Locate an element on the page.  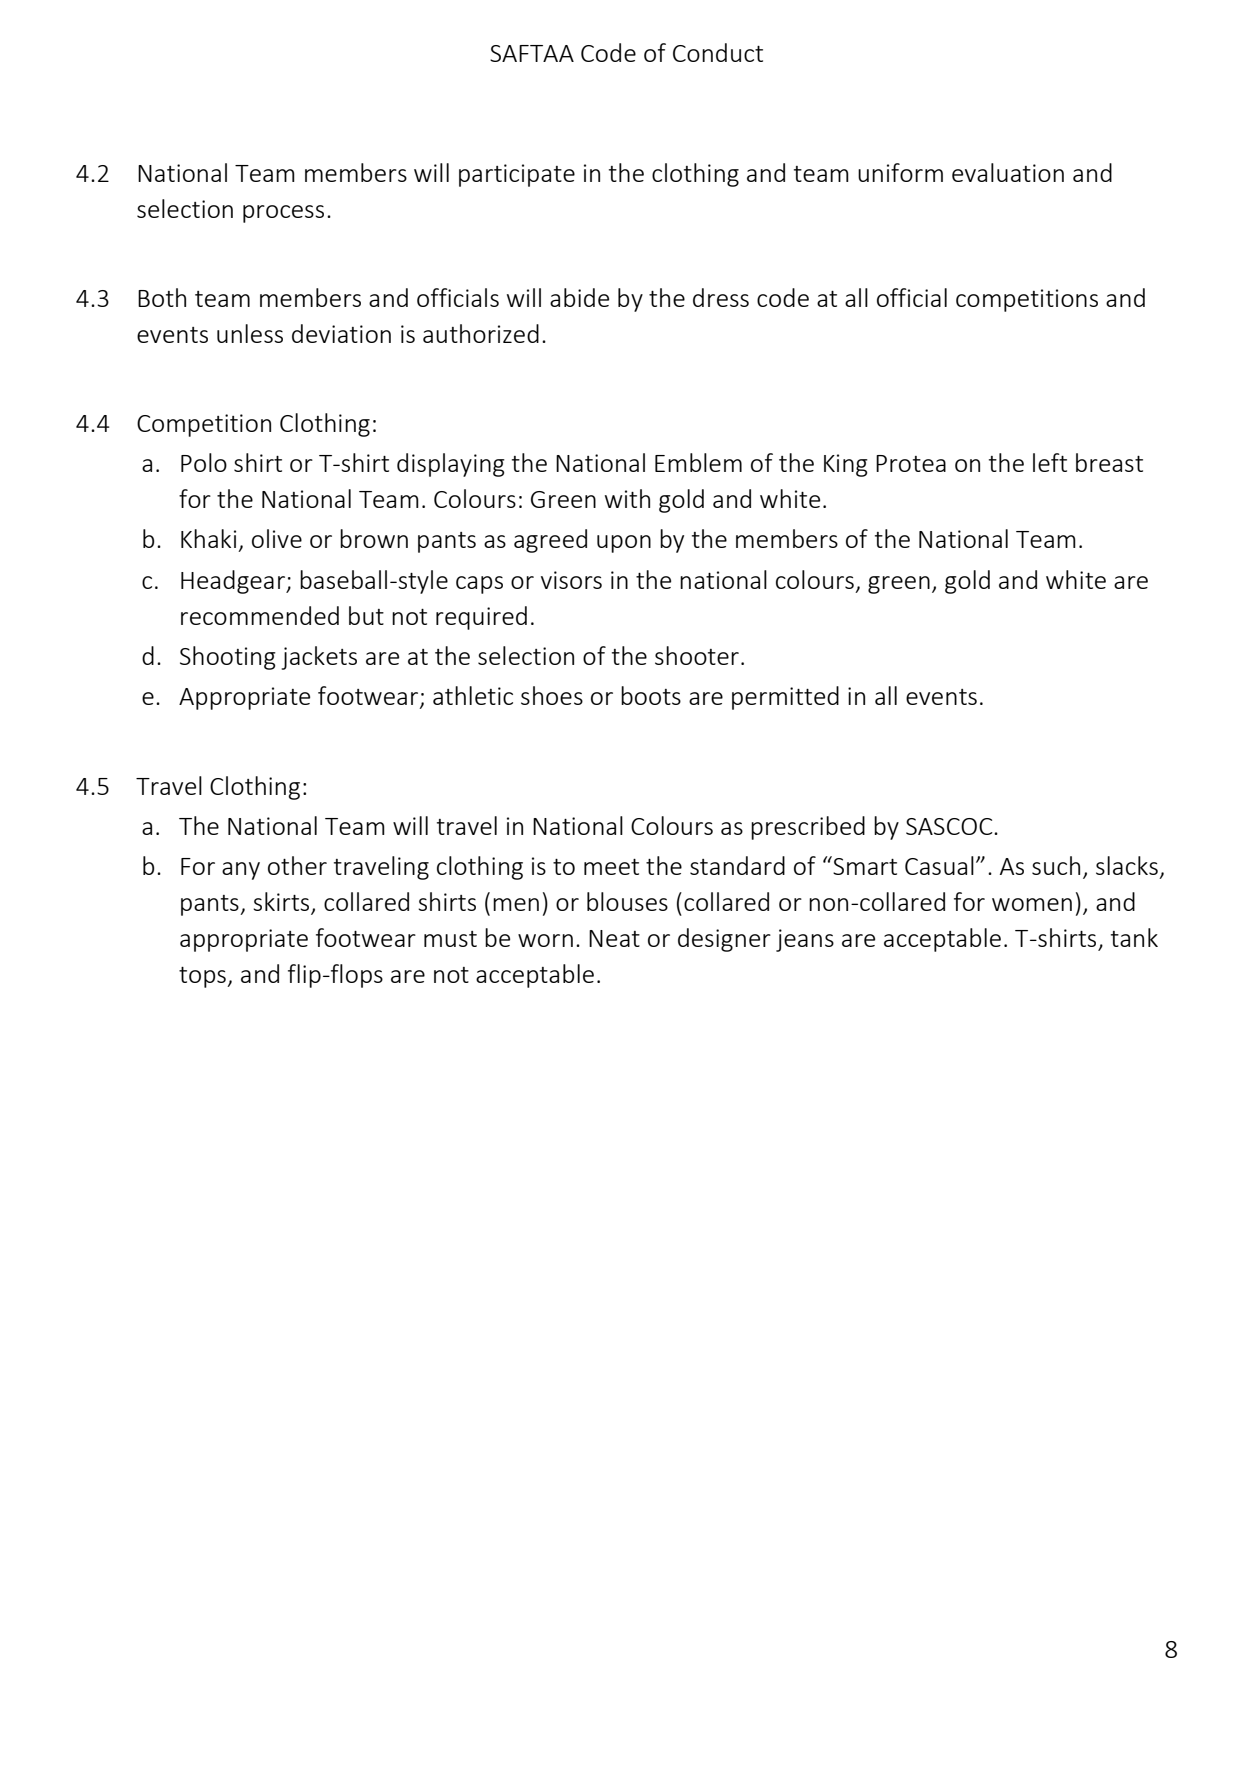
Khaki is located at coordinates (208, 538).
